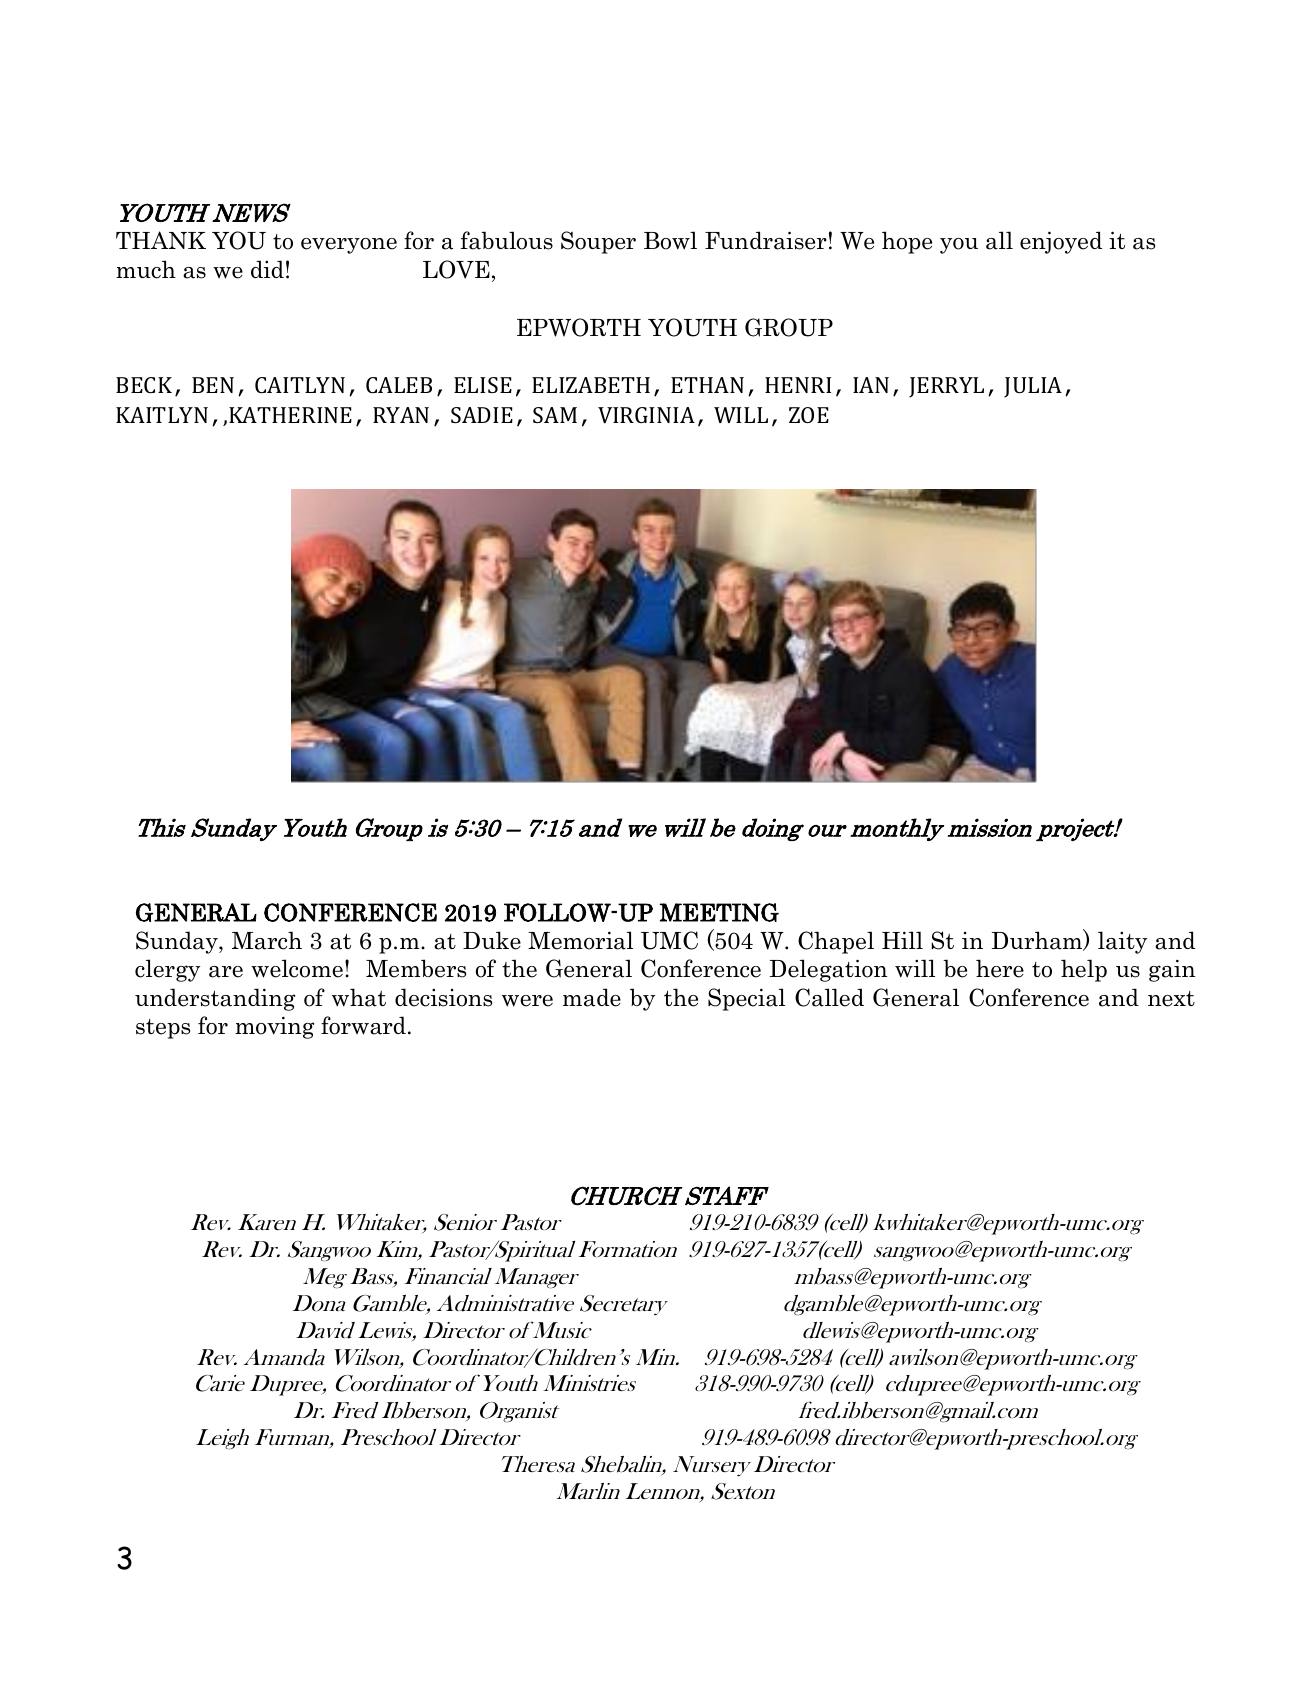 The image size is (1311, 1697). Describe the element at coordinates (670, 240) in the screenshot. I see `Bowl` at that location.
